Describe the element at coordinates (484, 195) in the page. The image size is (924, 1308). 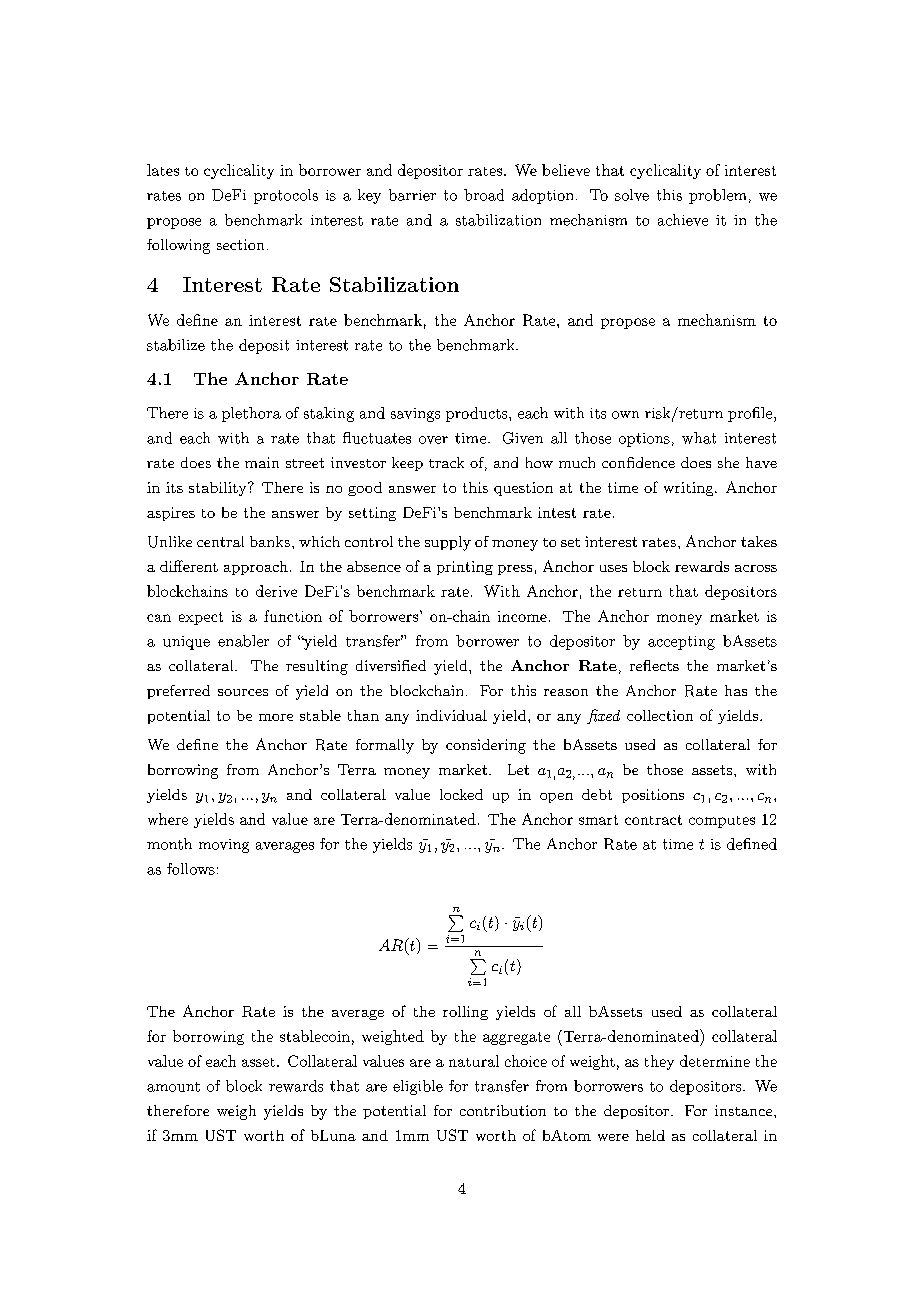
I see `broad` at that location.
